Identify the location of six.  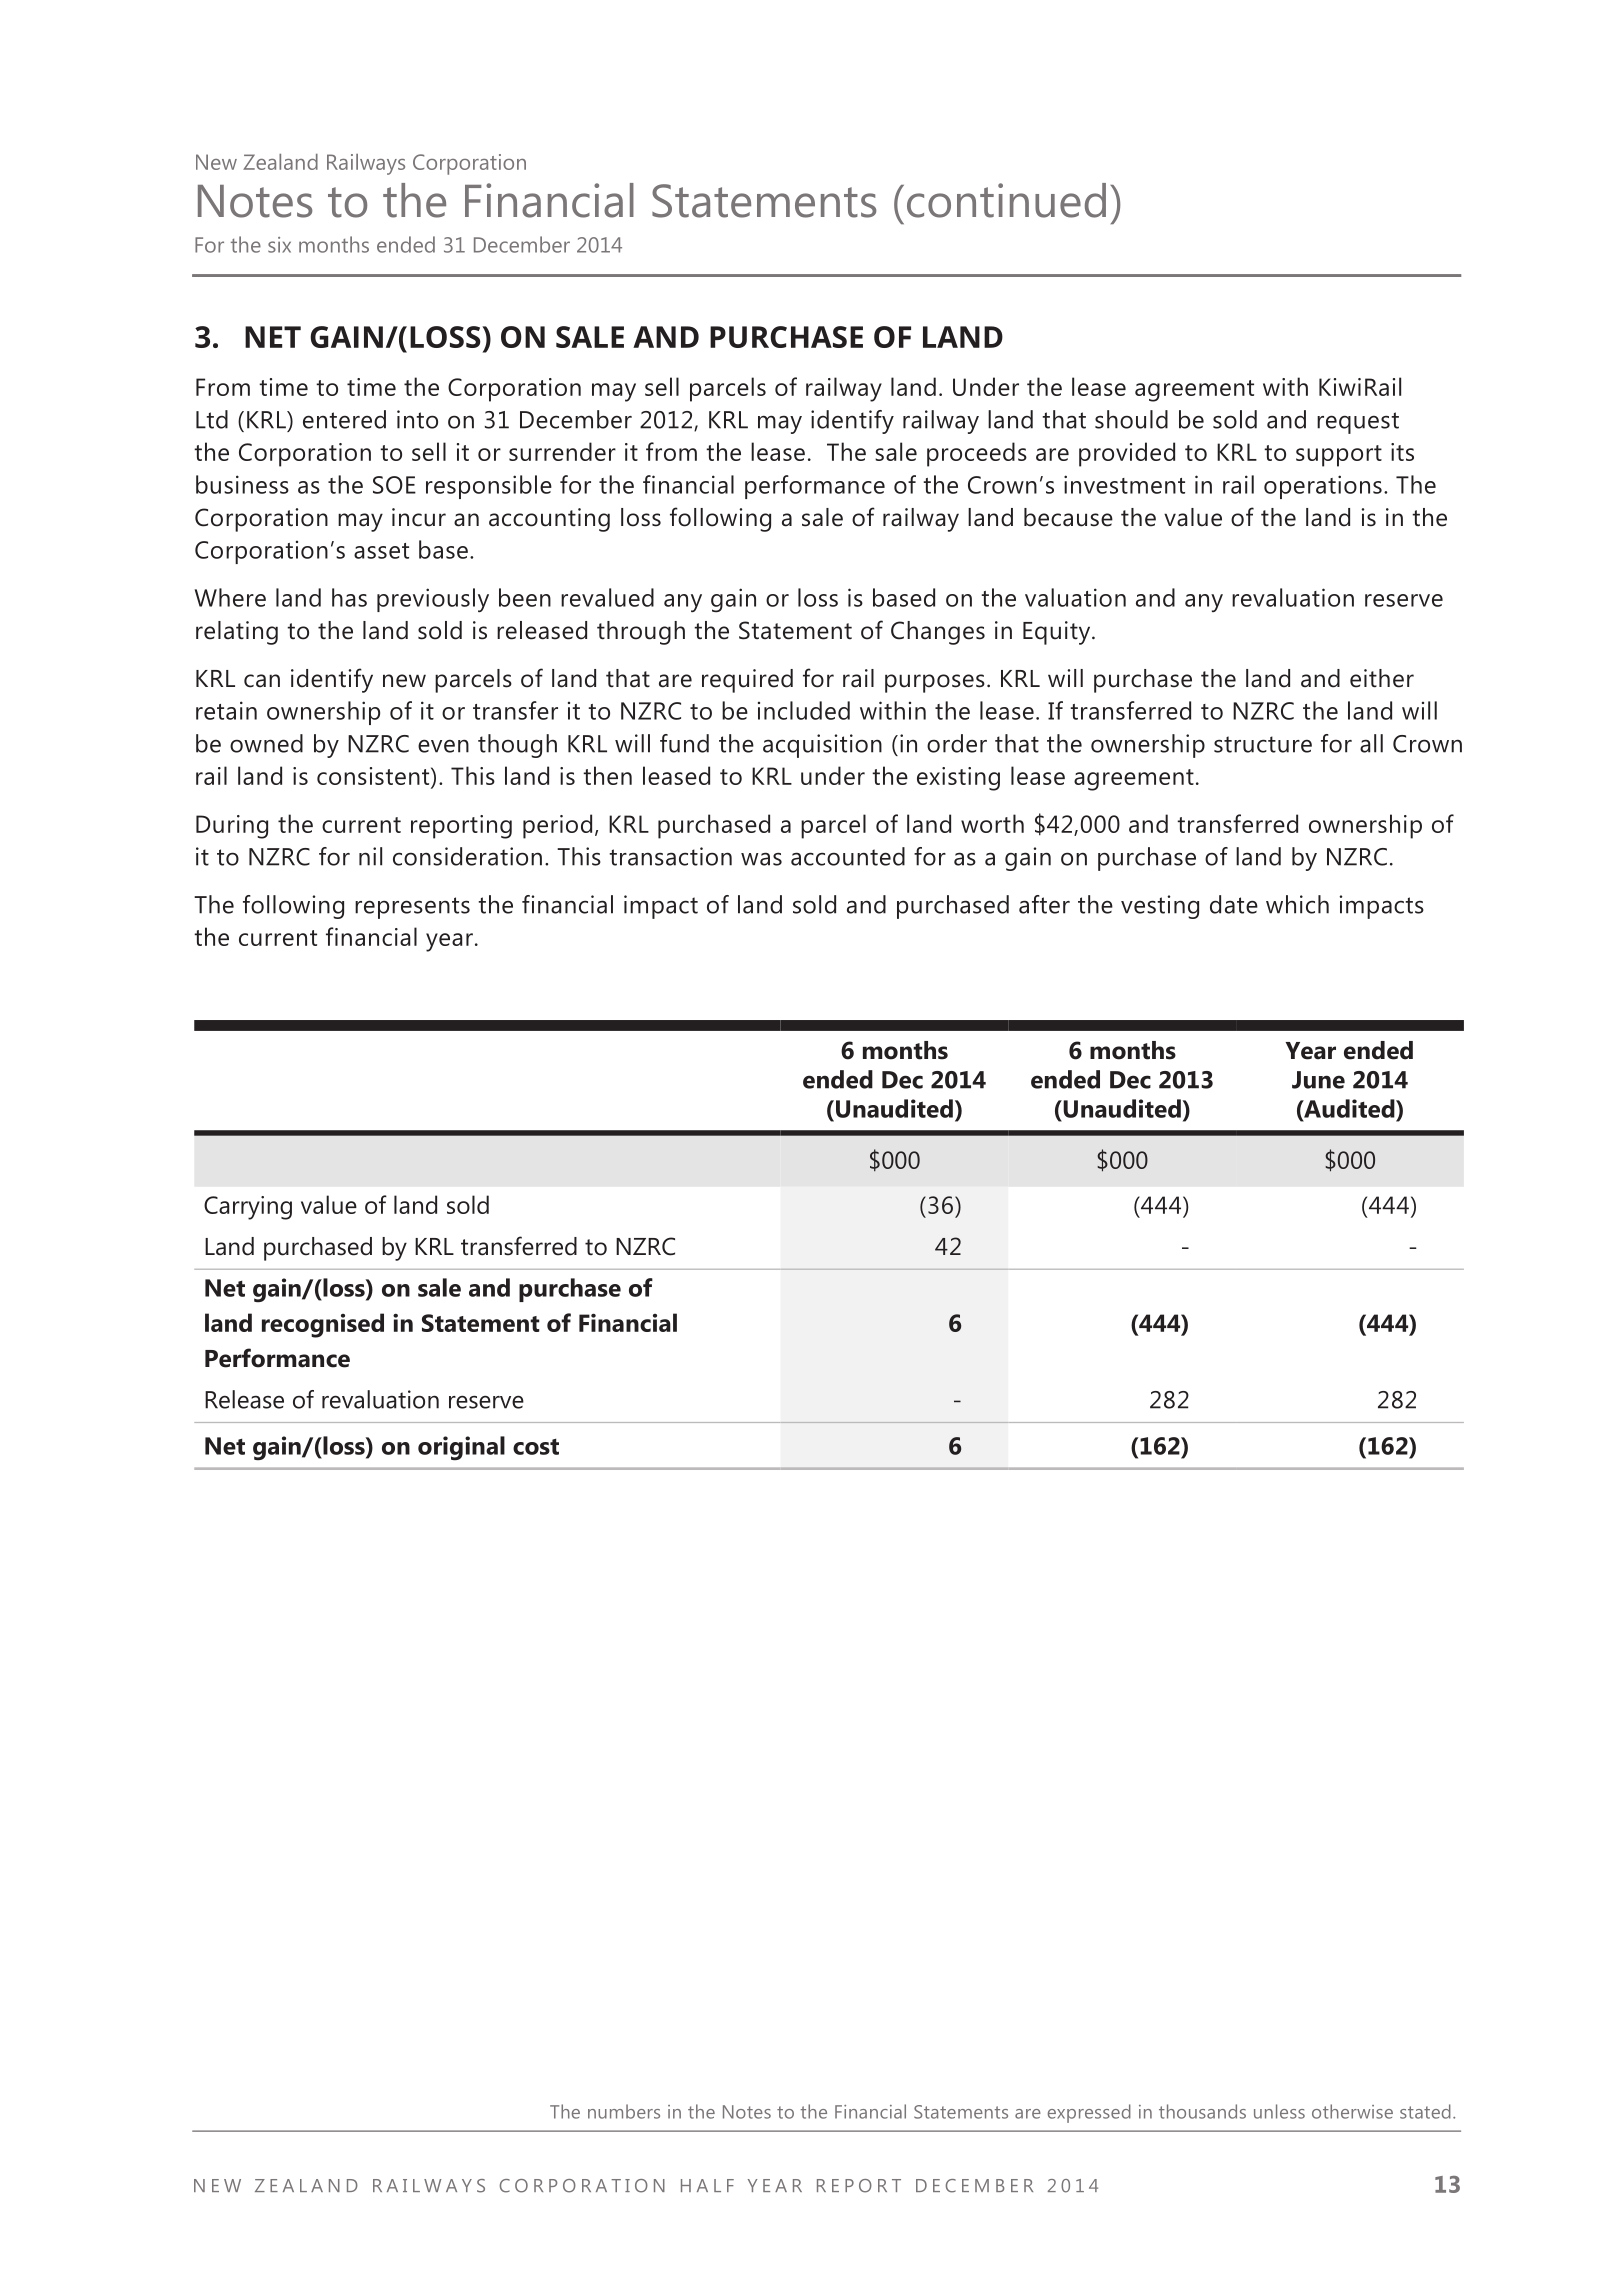
(279, 245).
